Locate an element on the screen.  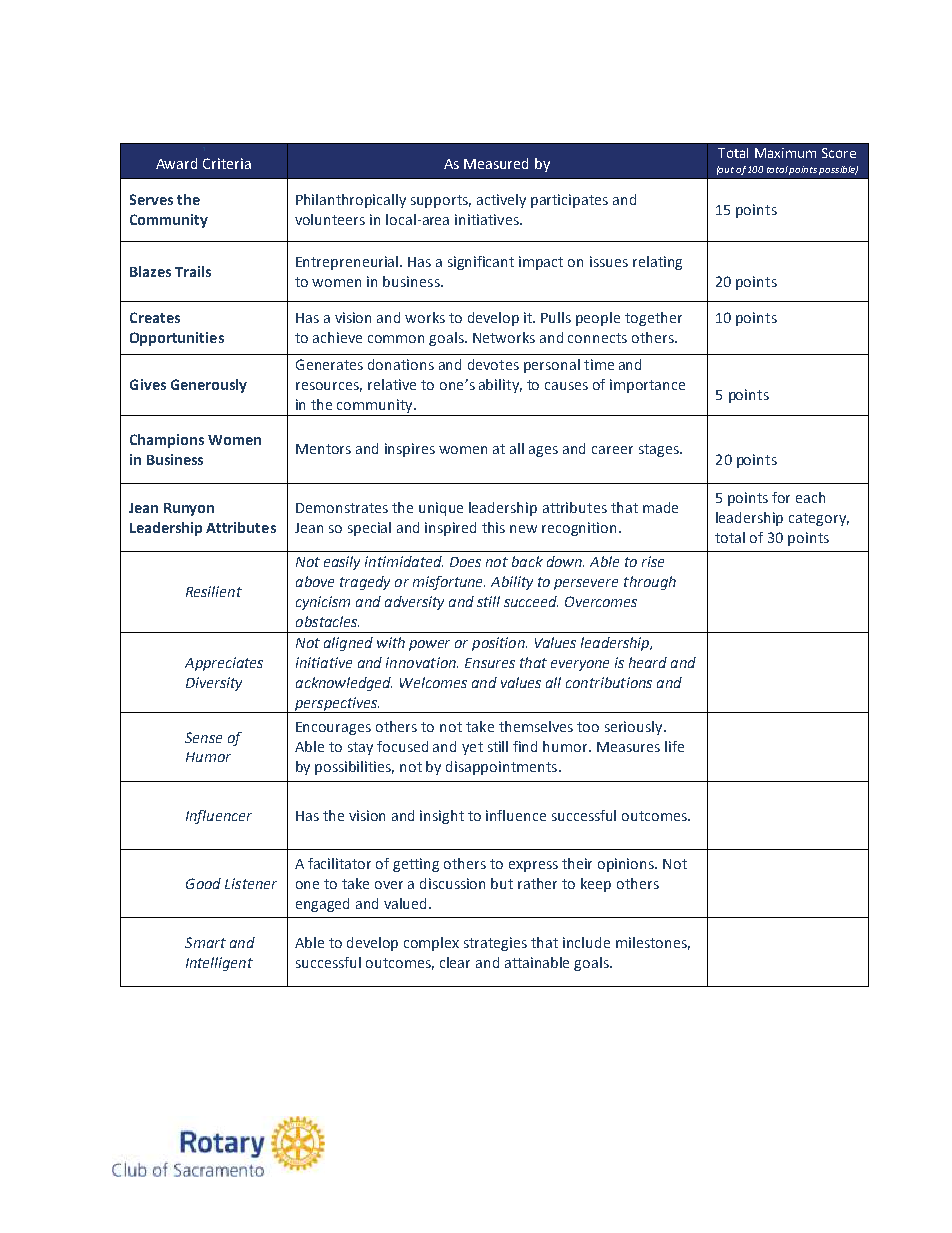
Maximum is located at coordinates (785, 153).
